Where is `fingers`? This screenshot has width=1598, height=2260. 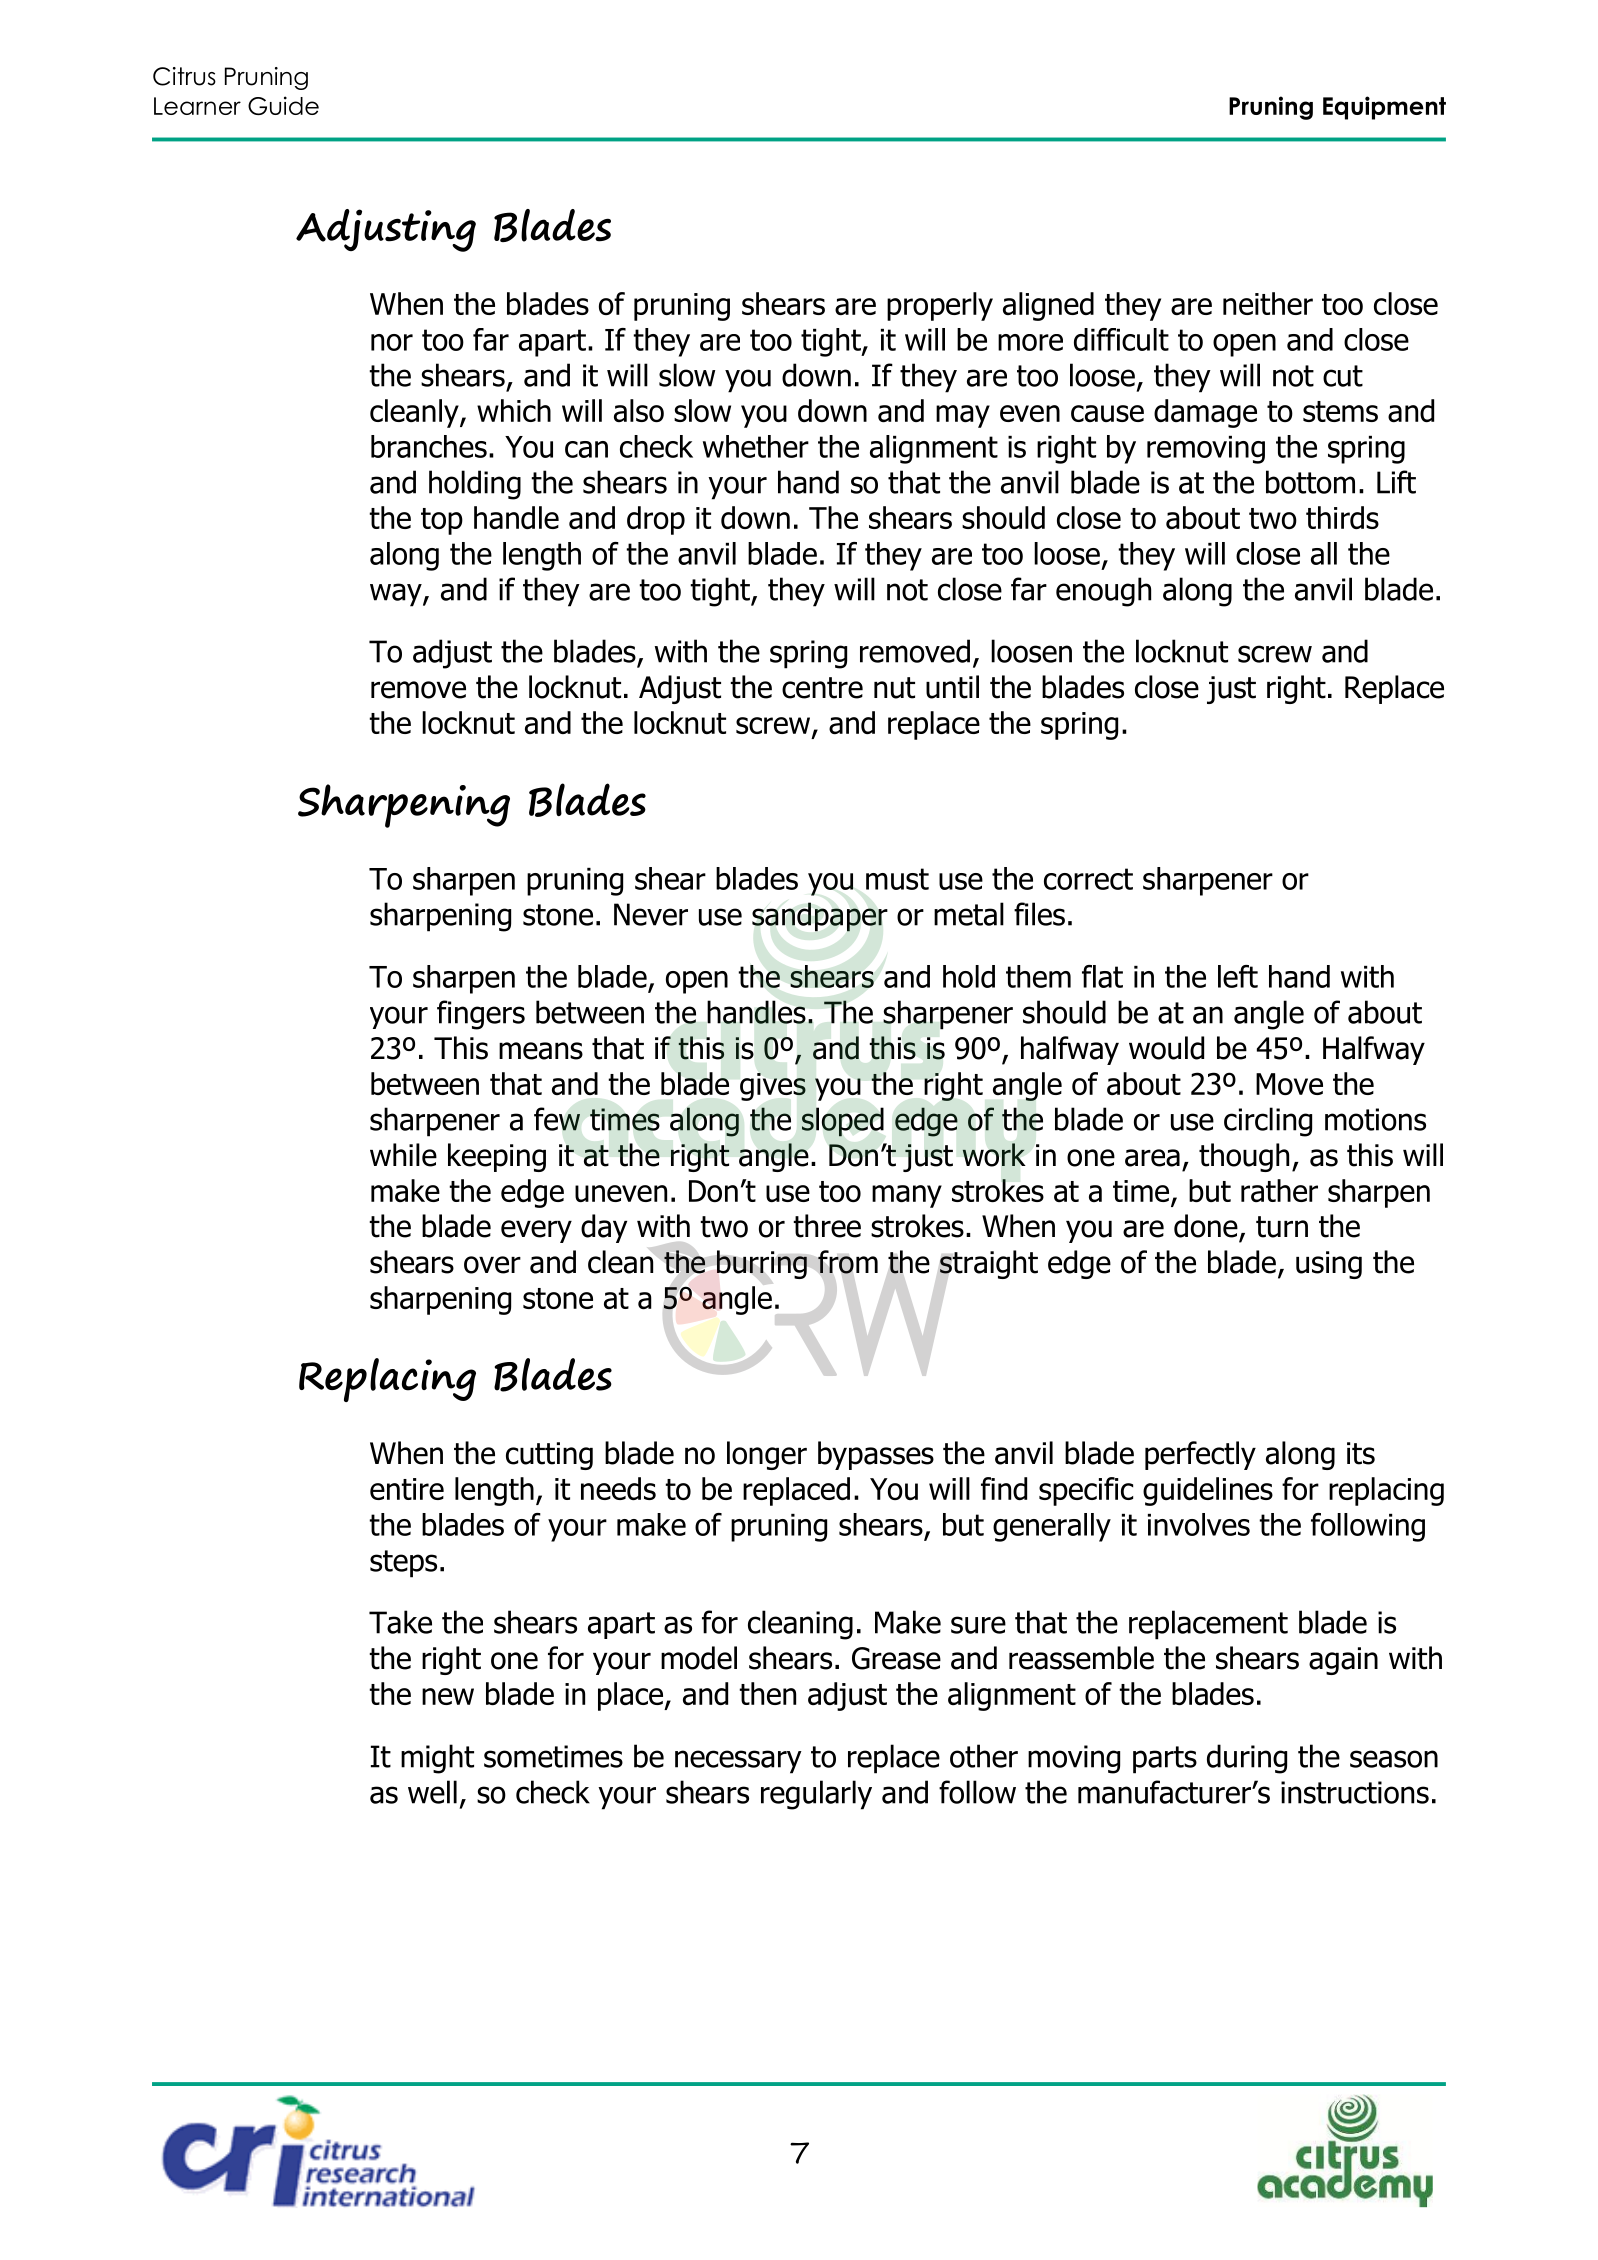 fingers is located at coordinates (481, 1015).
